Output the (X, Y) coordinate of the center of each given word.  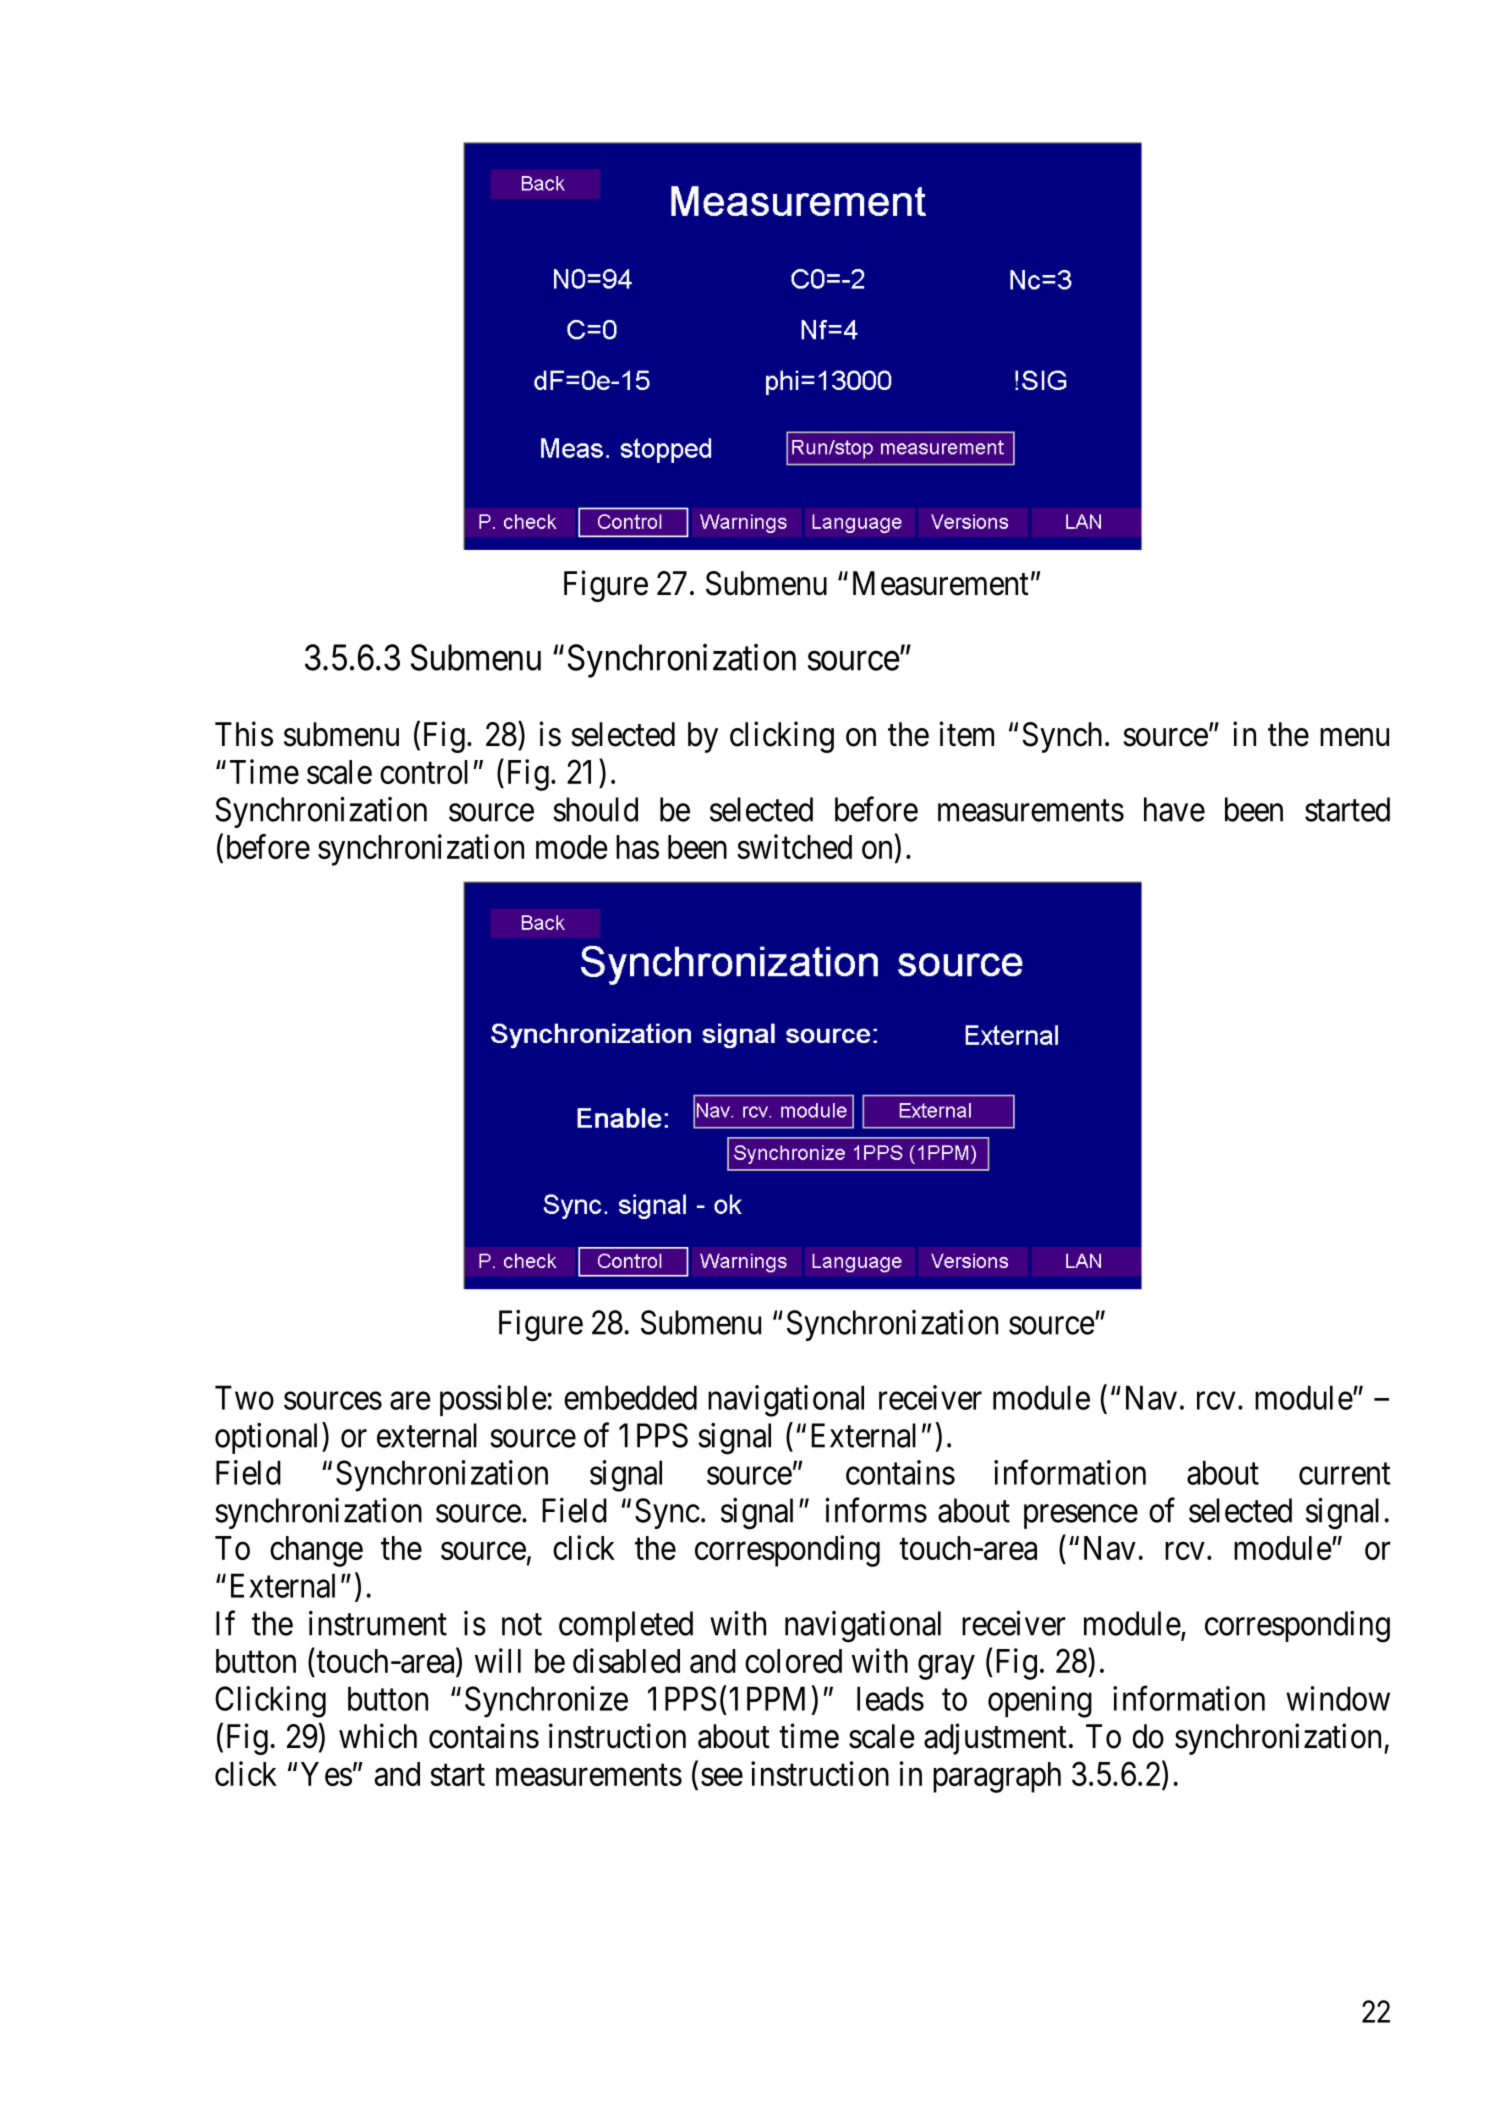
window (1338, 1698)
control (424, 772)
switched (794, 846)
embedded (630, 1397)
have (1174, 809)
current (1344, 1474)
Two (244, 1397)
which (378, 1736)
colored (793, 1661)
